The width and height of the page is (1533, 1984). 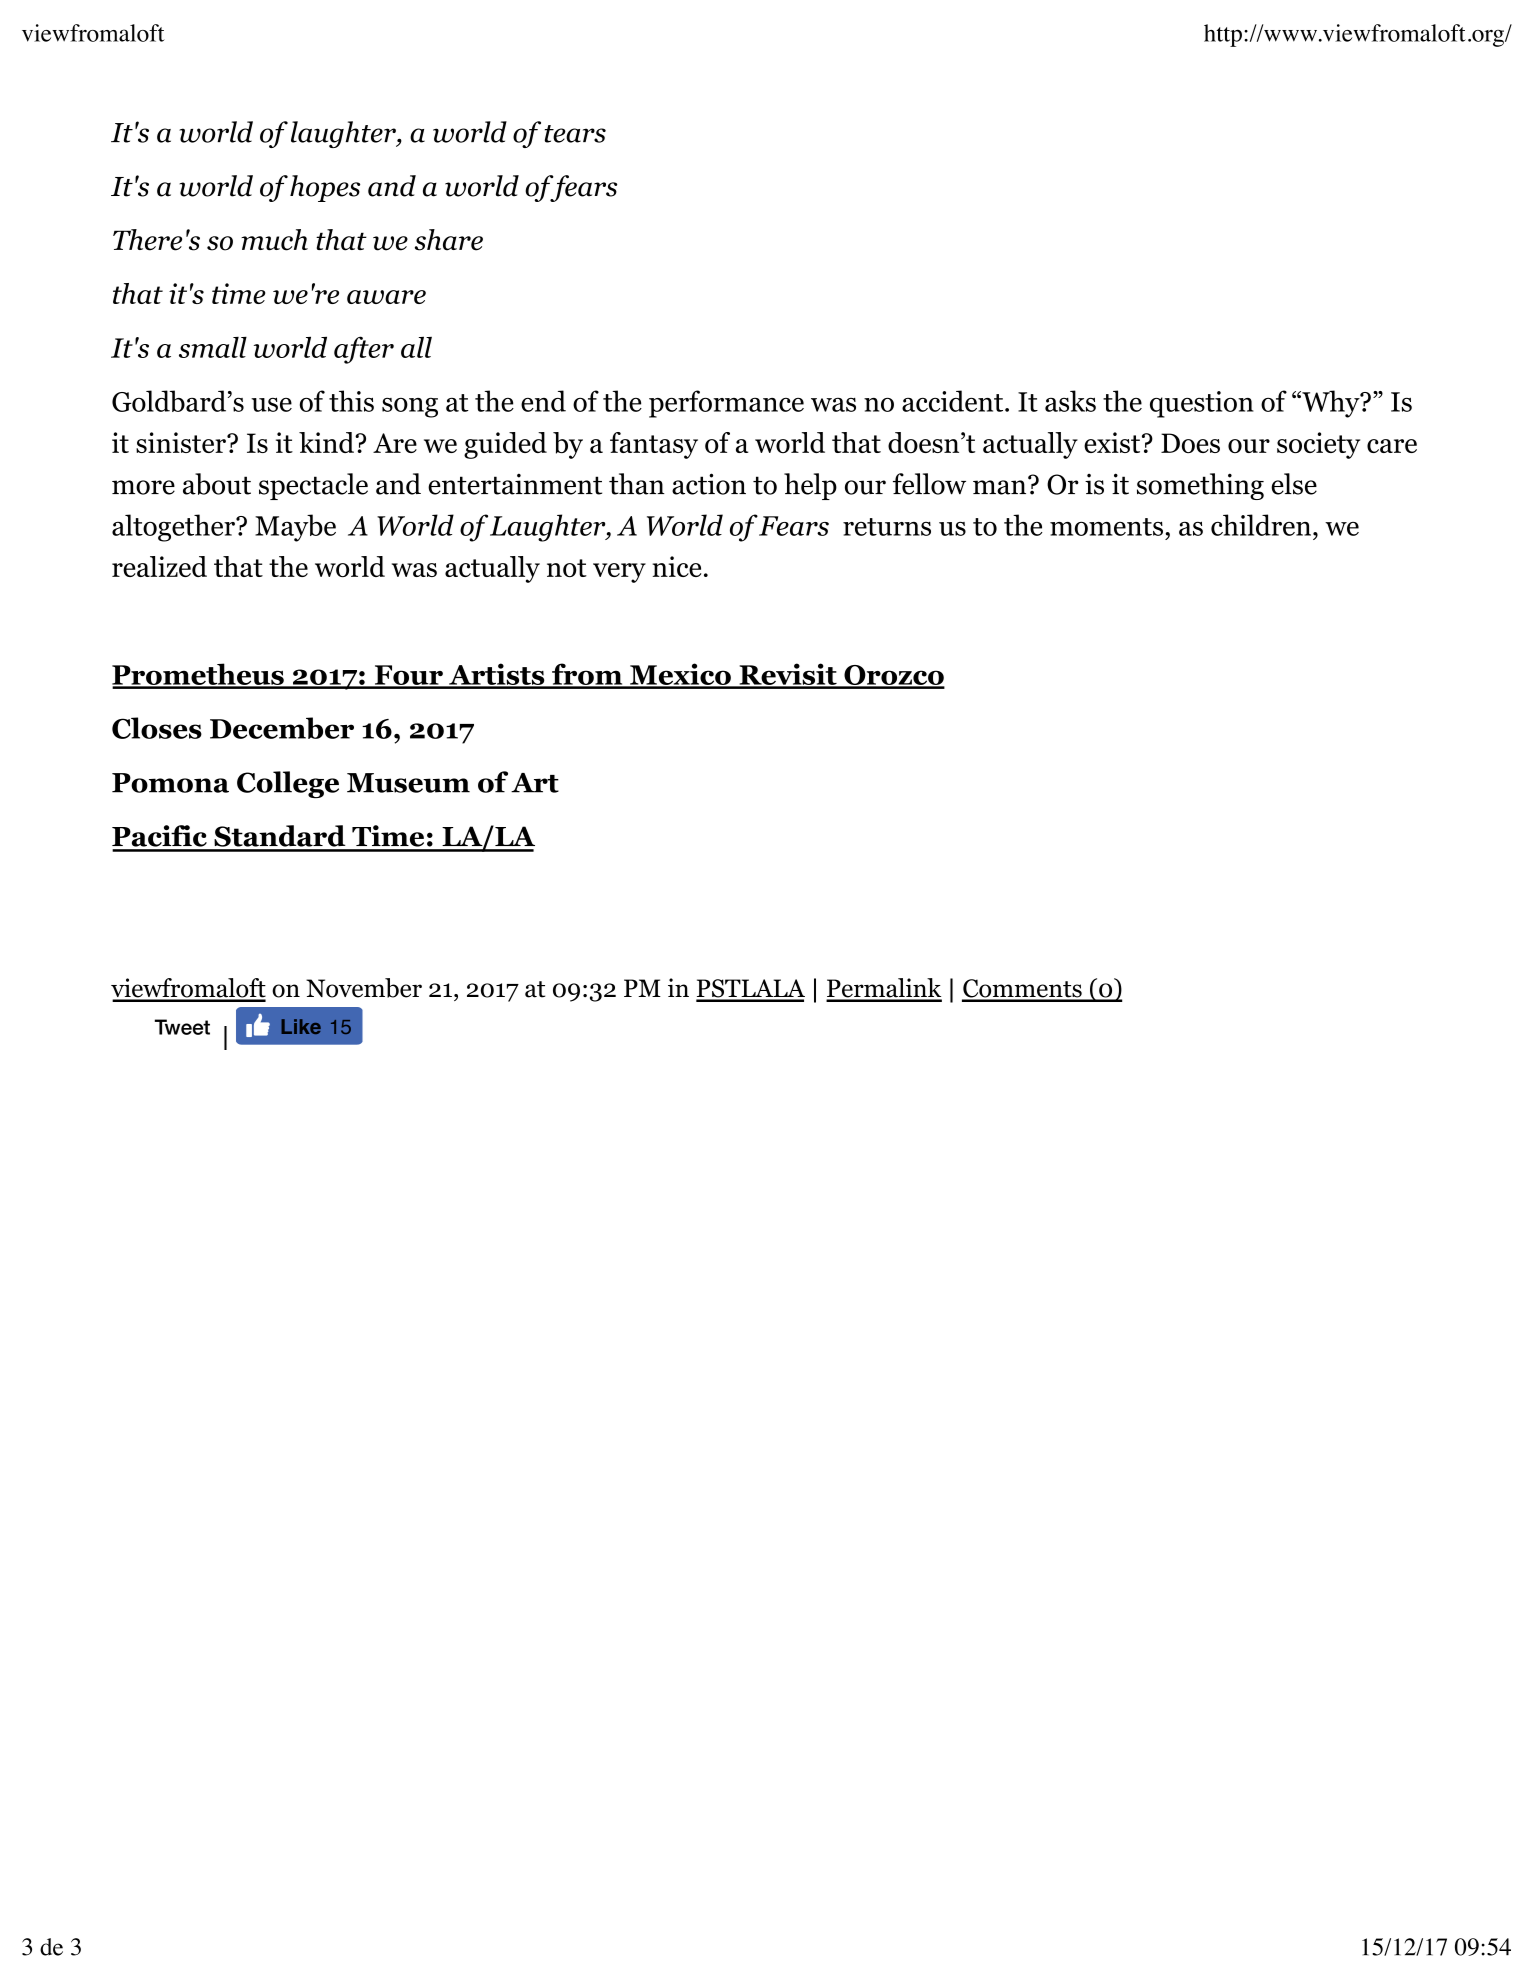 What do you see at coordinates (726, 404) in the page?
I see `performance` at bounding box center [726, 404].
